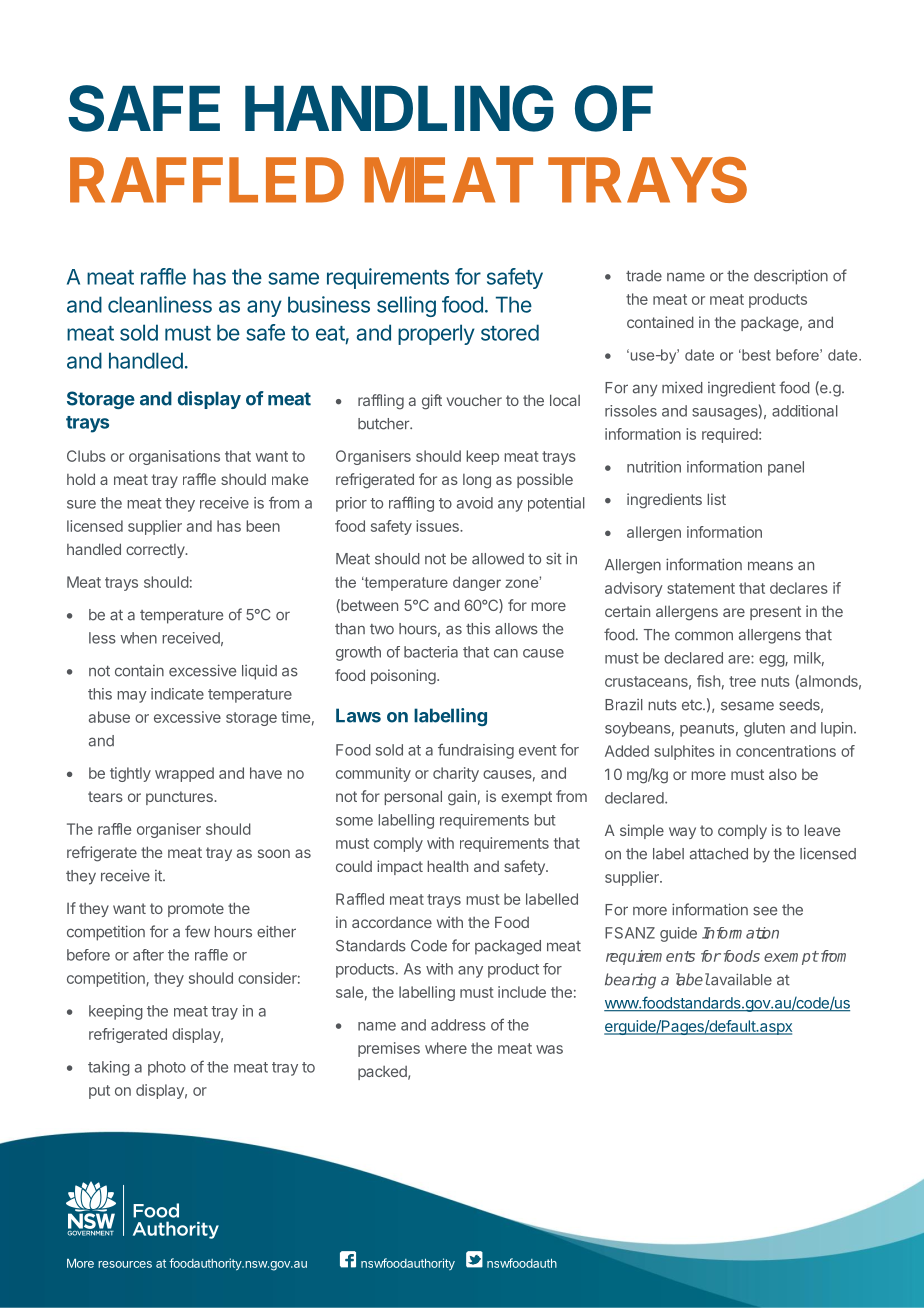  I want to click on HANDLING, so click(399, 108).
